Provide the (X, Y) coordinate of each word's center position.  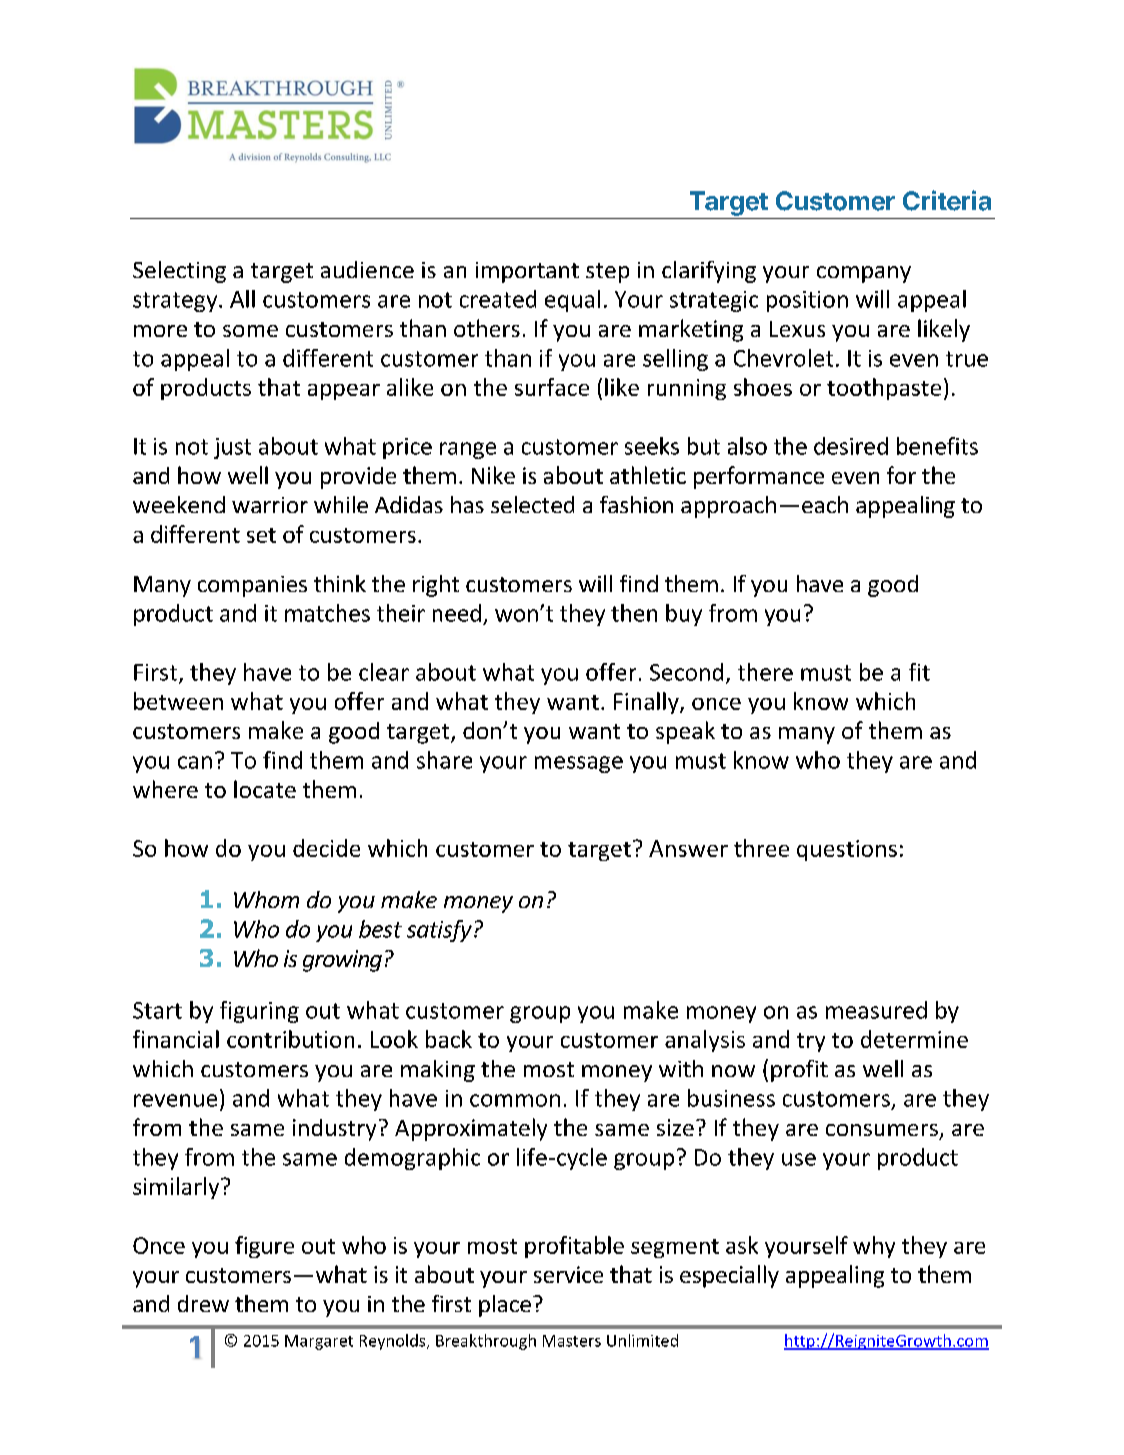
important (527, 272)
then (634, 613)
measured (876, 1010)
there (765, 672)
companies (252, 586)
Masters (572, 1341)
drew (203, 1303)
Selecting (179, 272)
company (864, 274)
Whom (266, 899)
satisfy (439, 931)
